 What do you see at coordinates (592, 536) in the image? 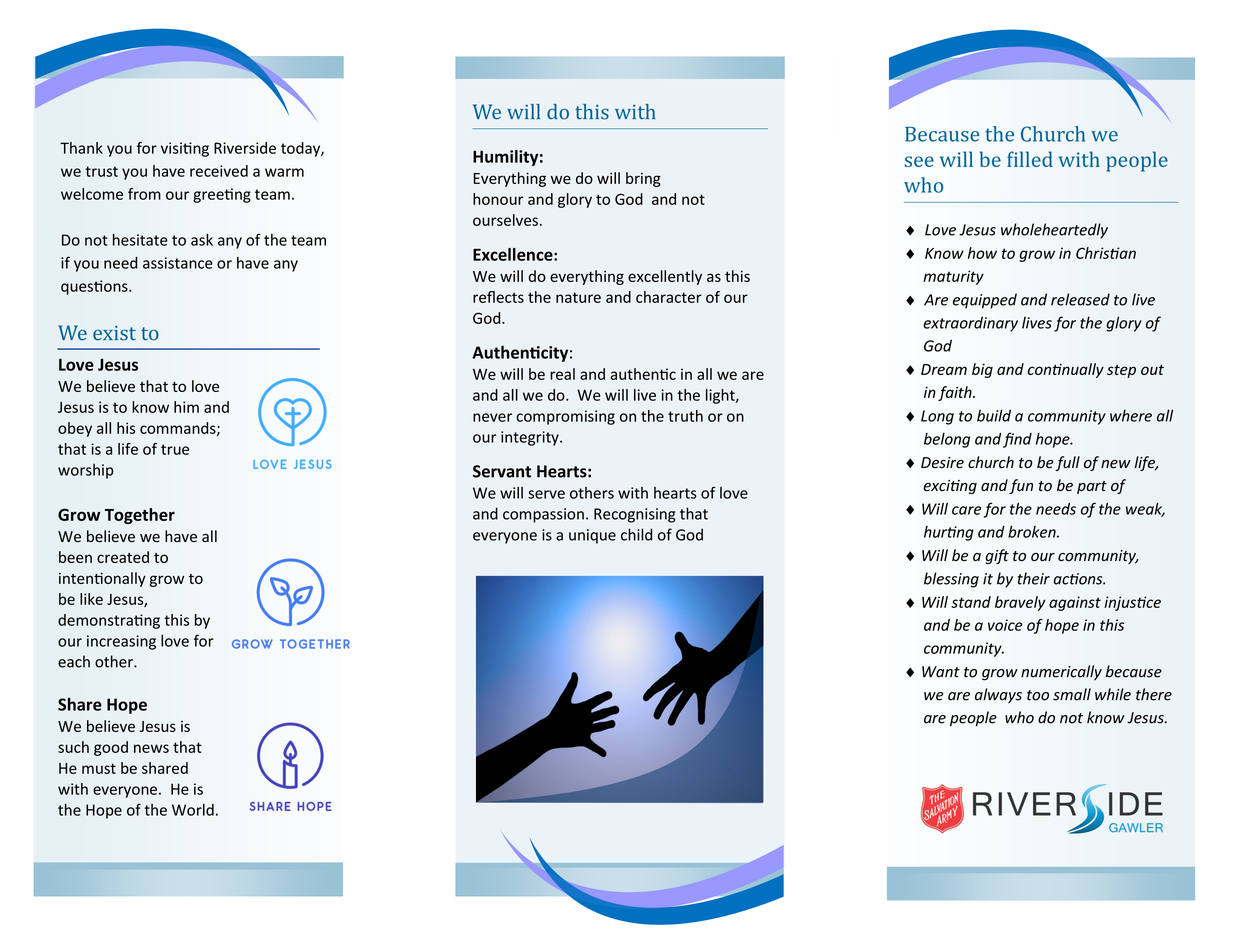
I see `unique` at bounding box center [592, 536].
